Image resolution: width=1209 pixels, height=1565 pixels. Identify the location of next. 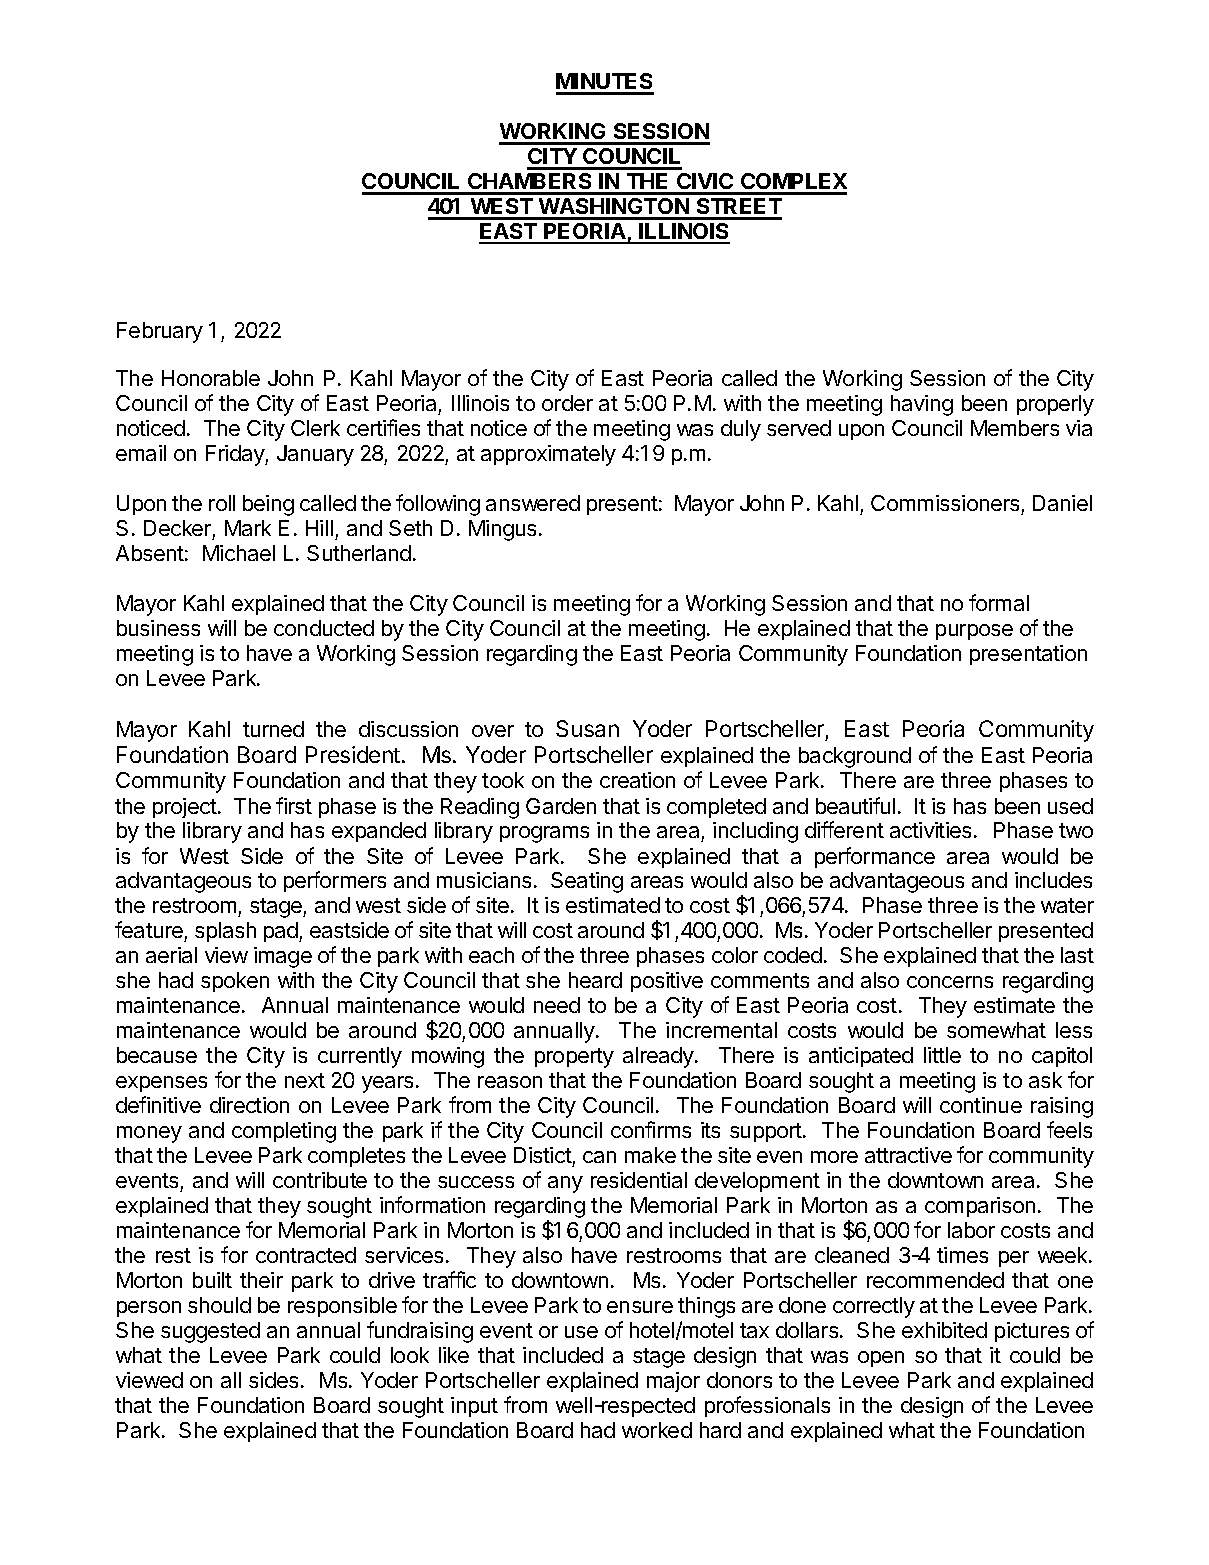
(305, 1080).
